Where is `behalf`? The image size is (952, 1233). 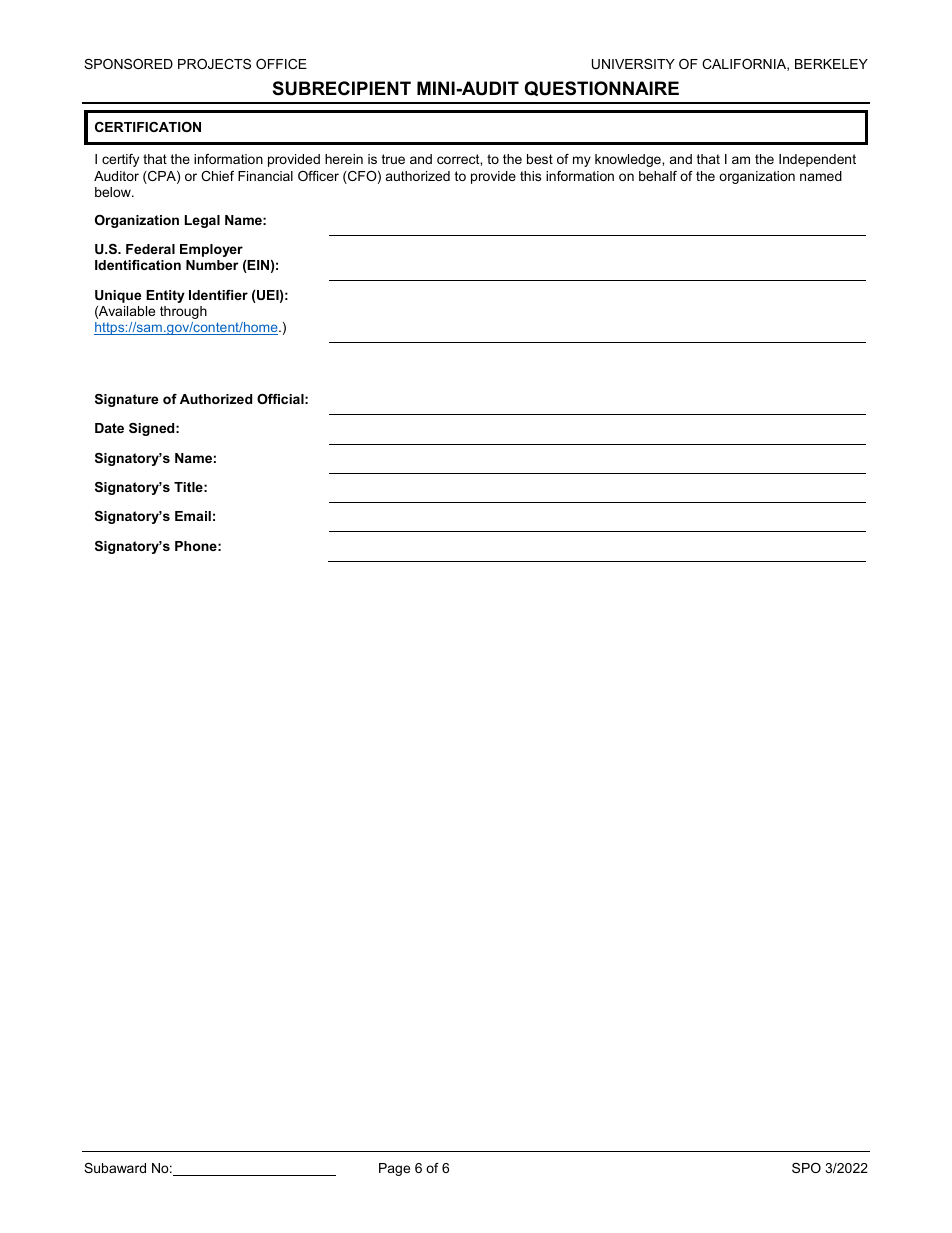 behalf is located at coordinates (658, 176).
